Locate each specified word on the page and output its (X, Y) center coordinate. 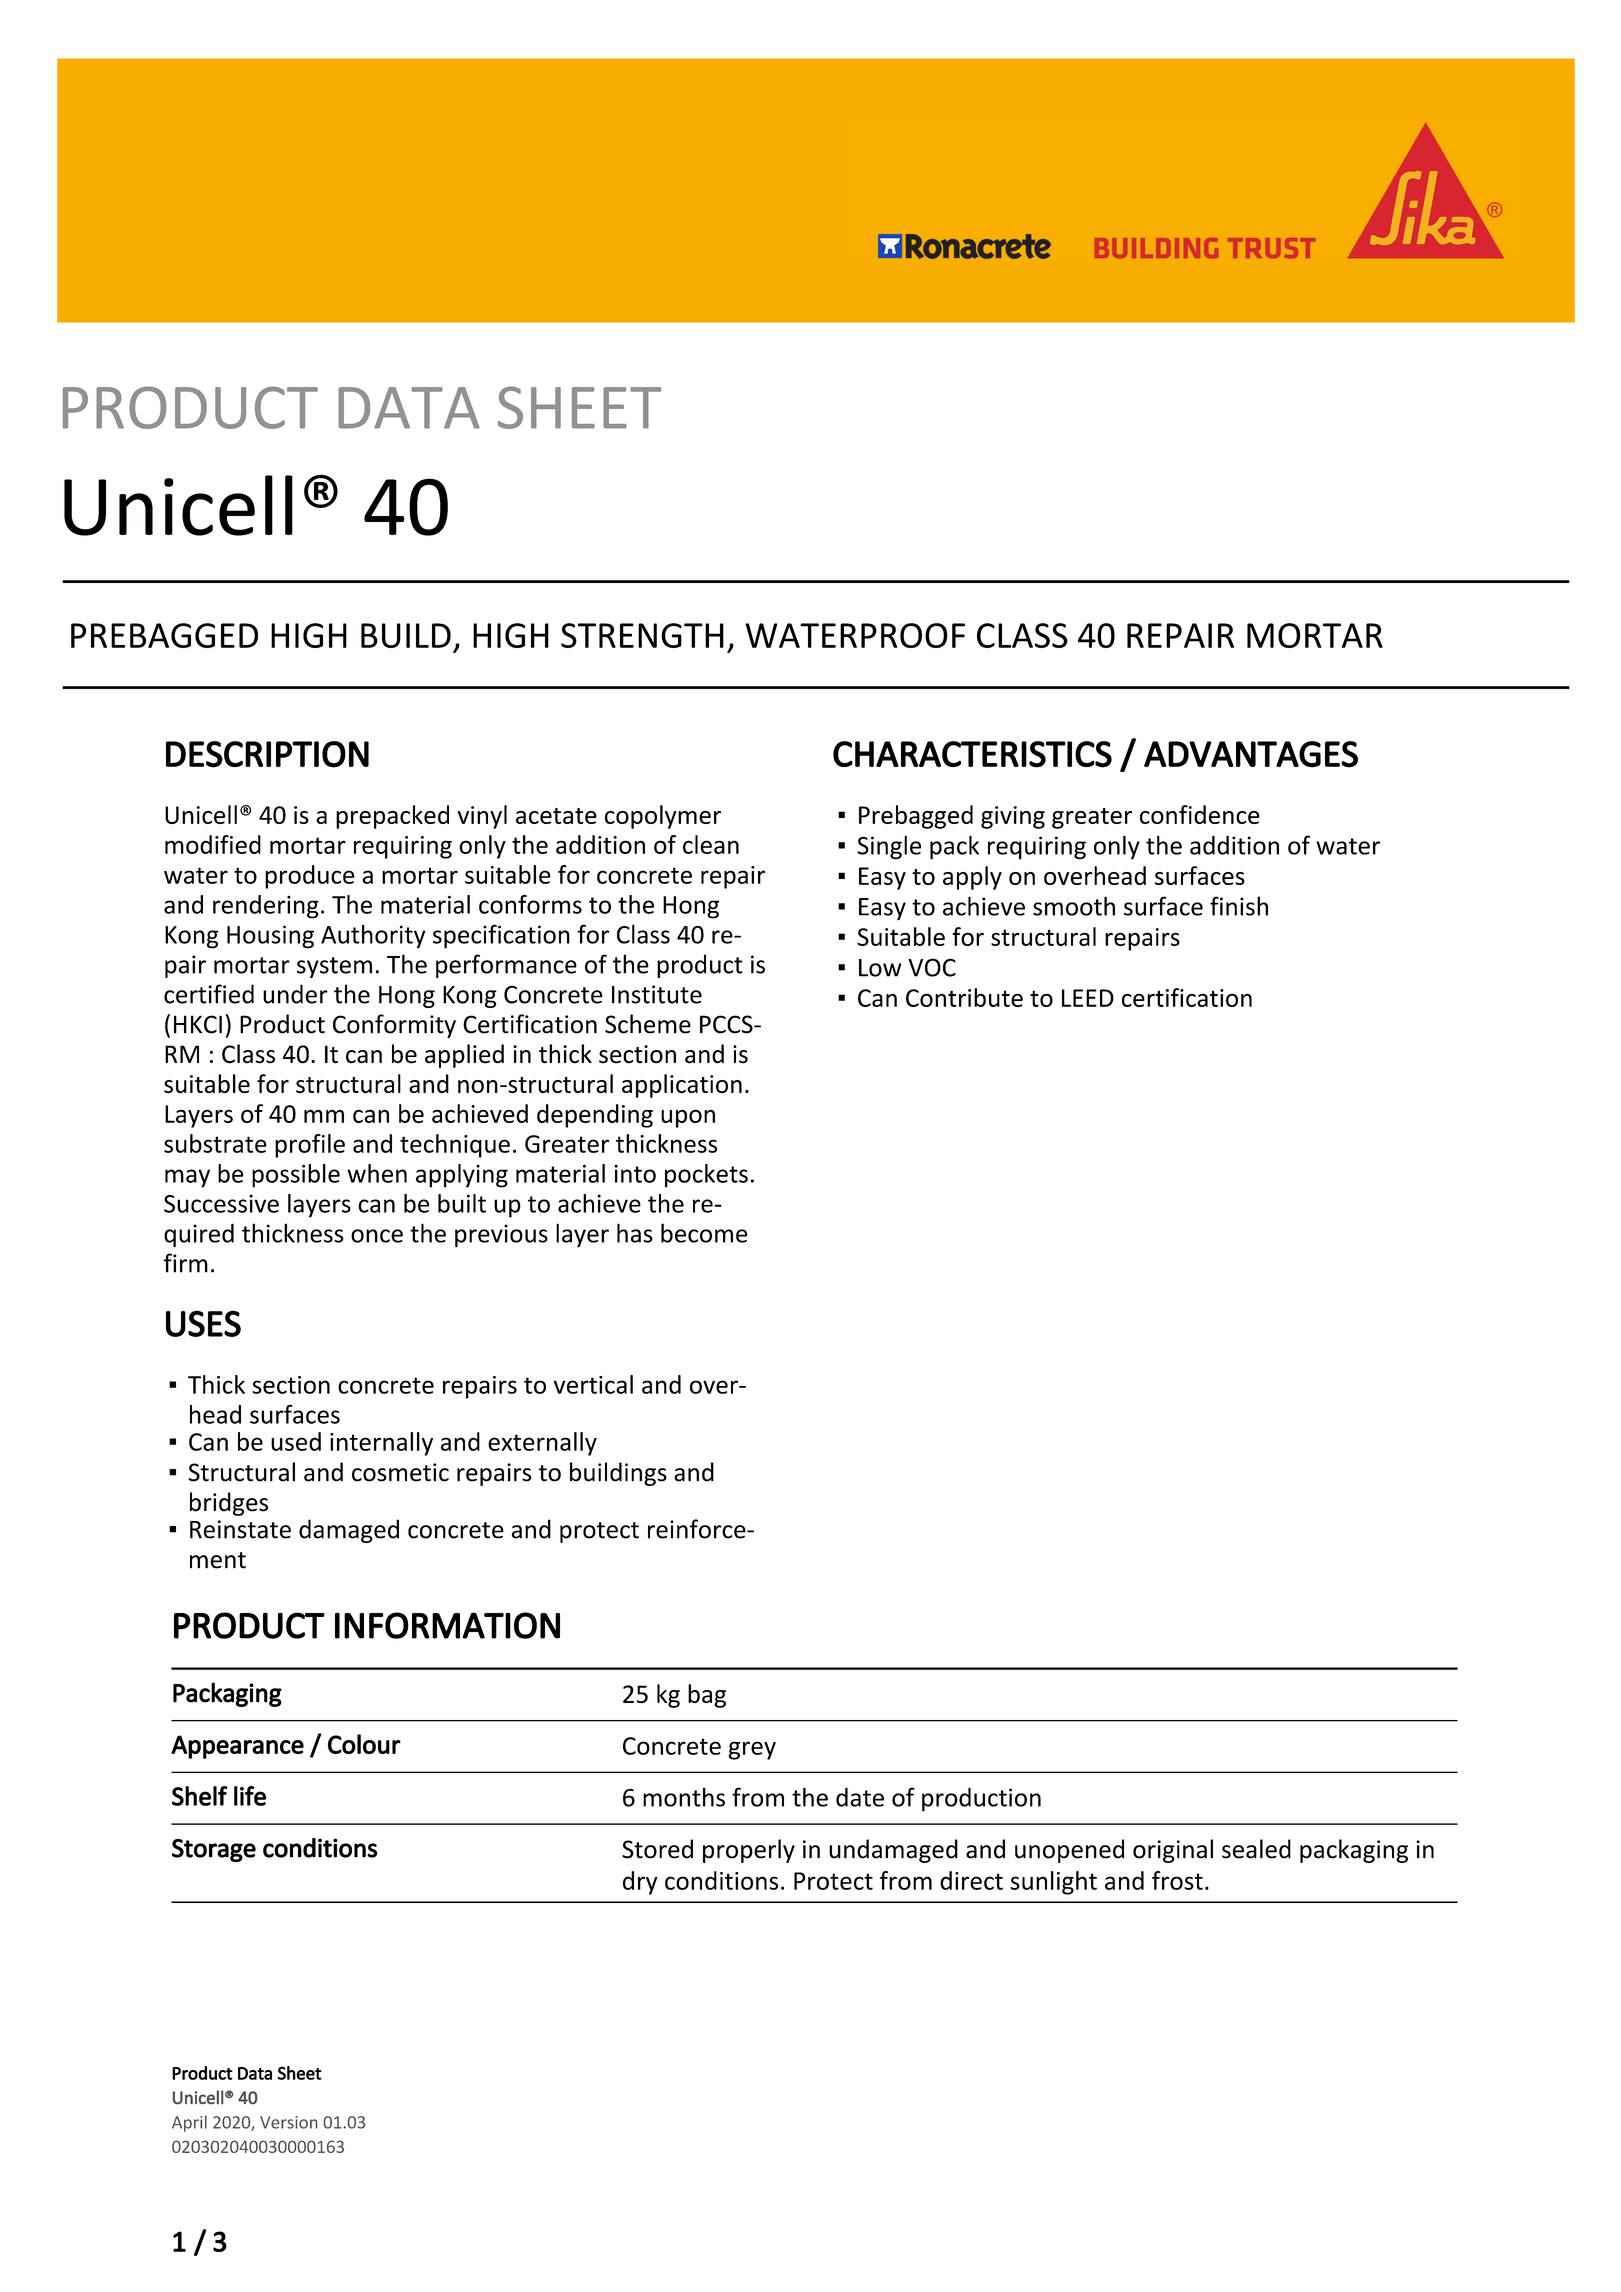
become (704, 1233)
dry (640, 1883)
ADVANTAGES (1251, 754)
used (296, 1441)
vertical (593, 1384)
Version (288, 2122)
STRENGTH (642, 635)
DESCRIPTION (267, 754)
